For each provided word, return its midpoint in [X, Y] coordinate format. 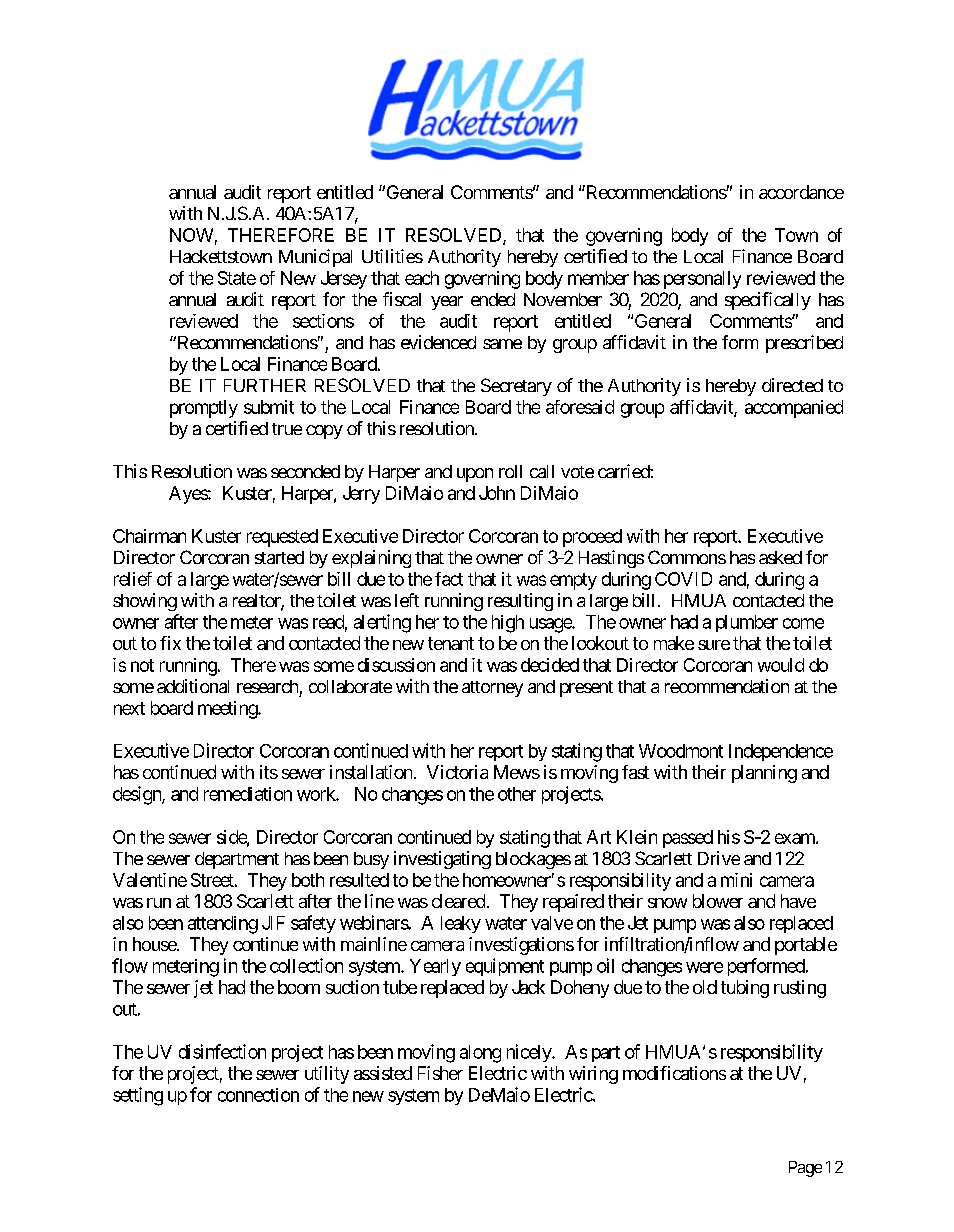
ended [493, 299]
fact [449, 579]
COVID [683, 579]
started [279, 557]
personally [702, 280]
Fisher [440, 1073]
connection [258, 1095]
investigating [442, 860]
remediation [248, 794]
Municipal [315, 258]
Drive [719, 858]
